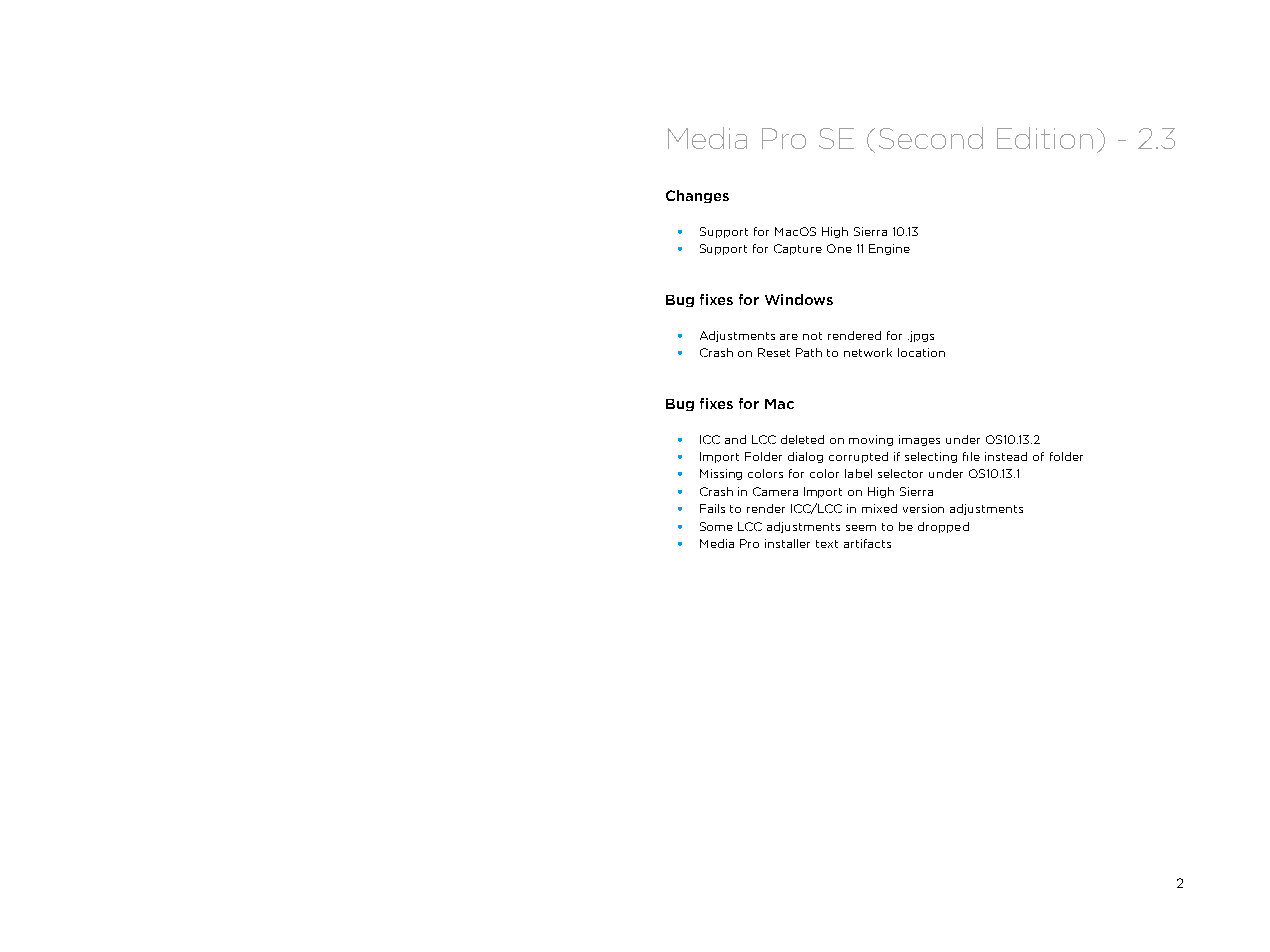  Describe the element at coordinates (716, 526) in the screenshot. I see `Some` at that location.
